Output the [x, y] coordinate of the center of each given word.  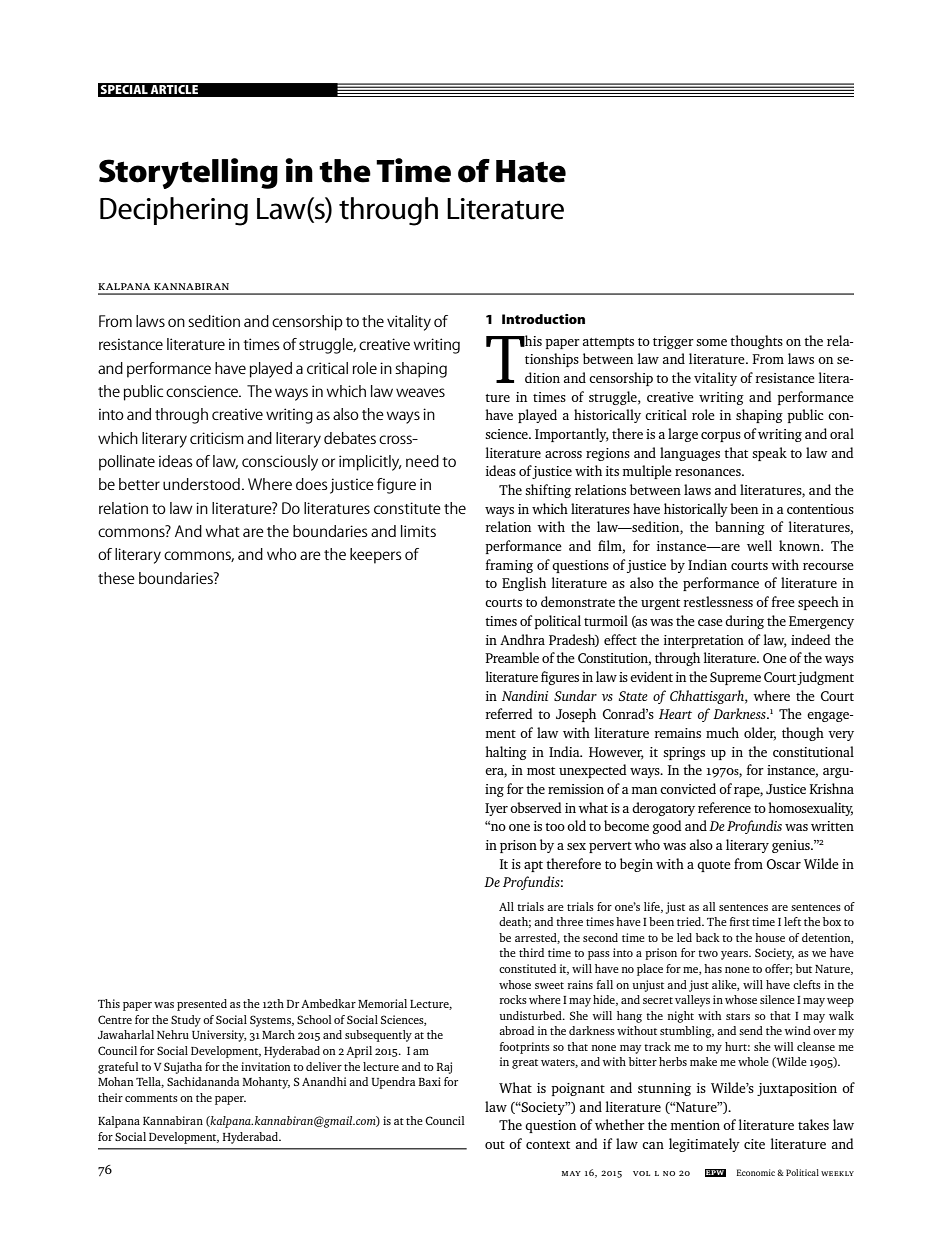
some [711, 342]
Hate [531, 171]
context [548, 1145]
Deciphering [174, 211]
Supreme [735, 678]
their [110, 1097]
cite [754, 1144]
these [116, 578]
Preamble [512, 657]
